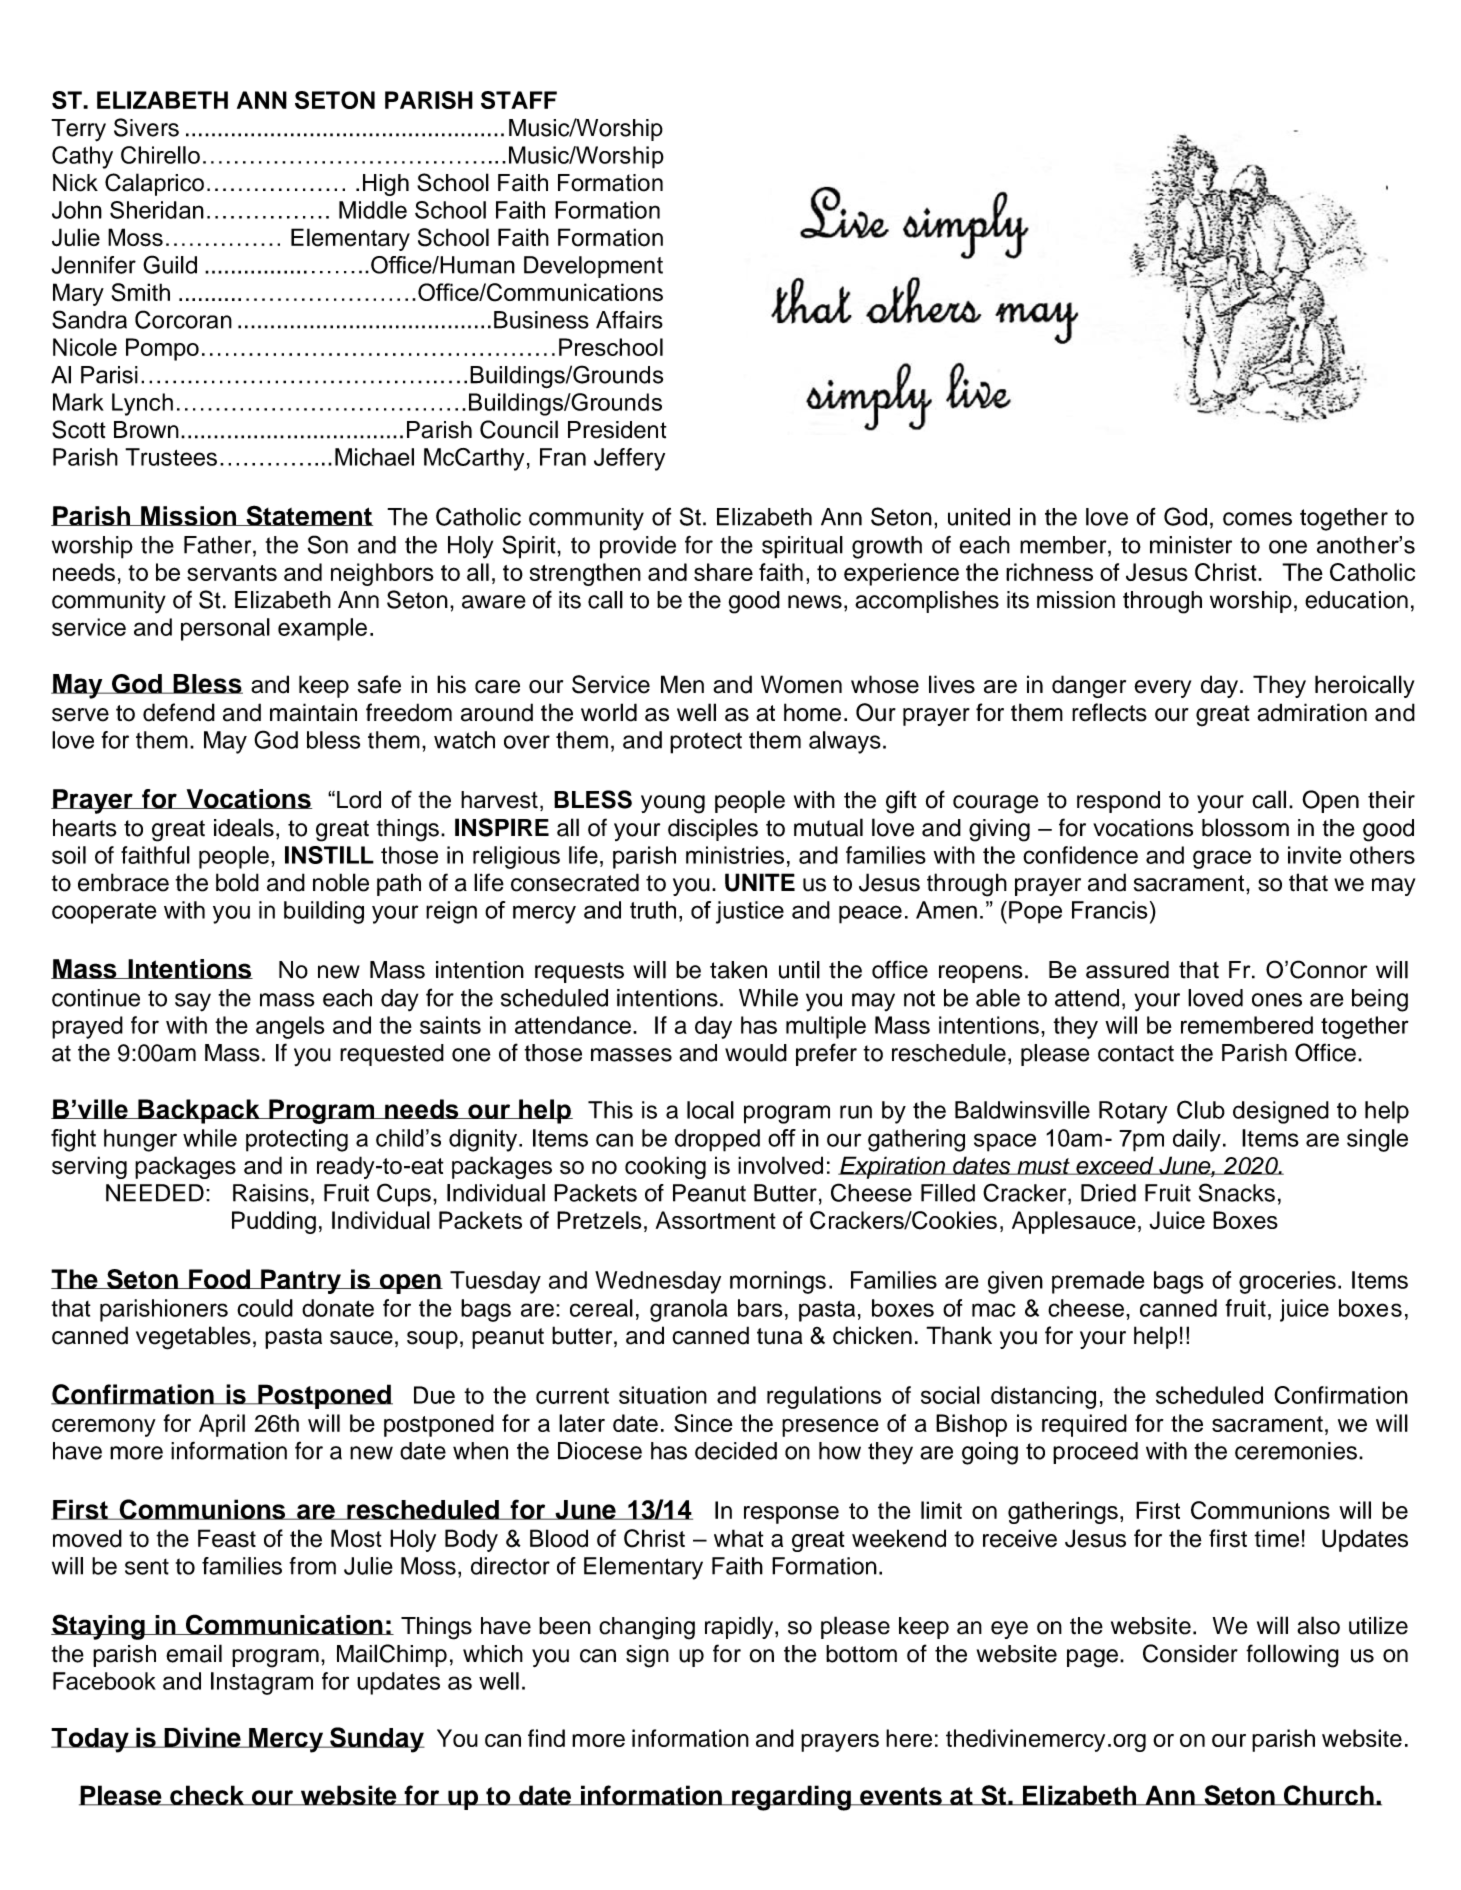  Describe the element at coordinates (157, 210) in the screenshot. I see `Sheridan` at that location.
